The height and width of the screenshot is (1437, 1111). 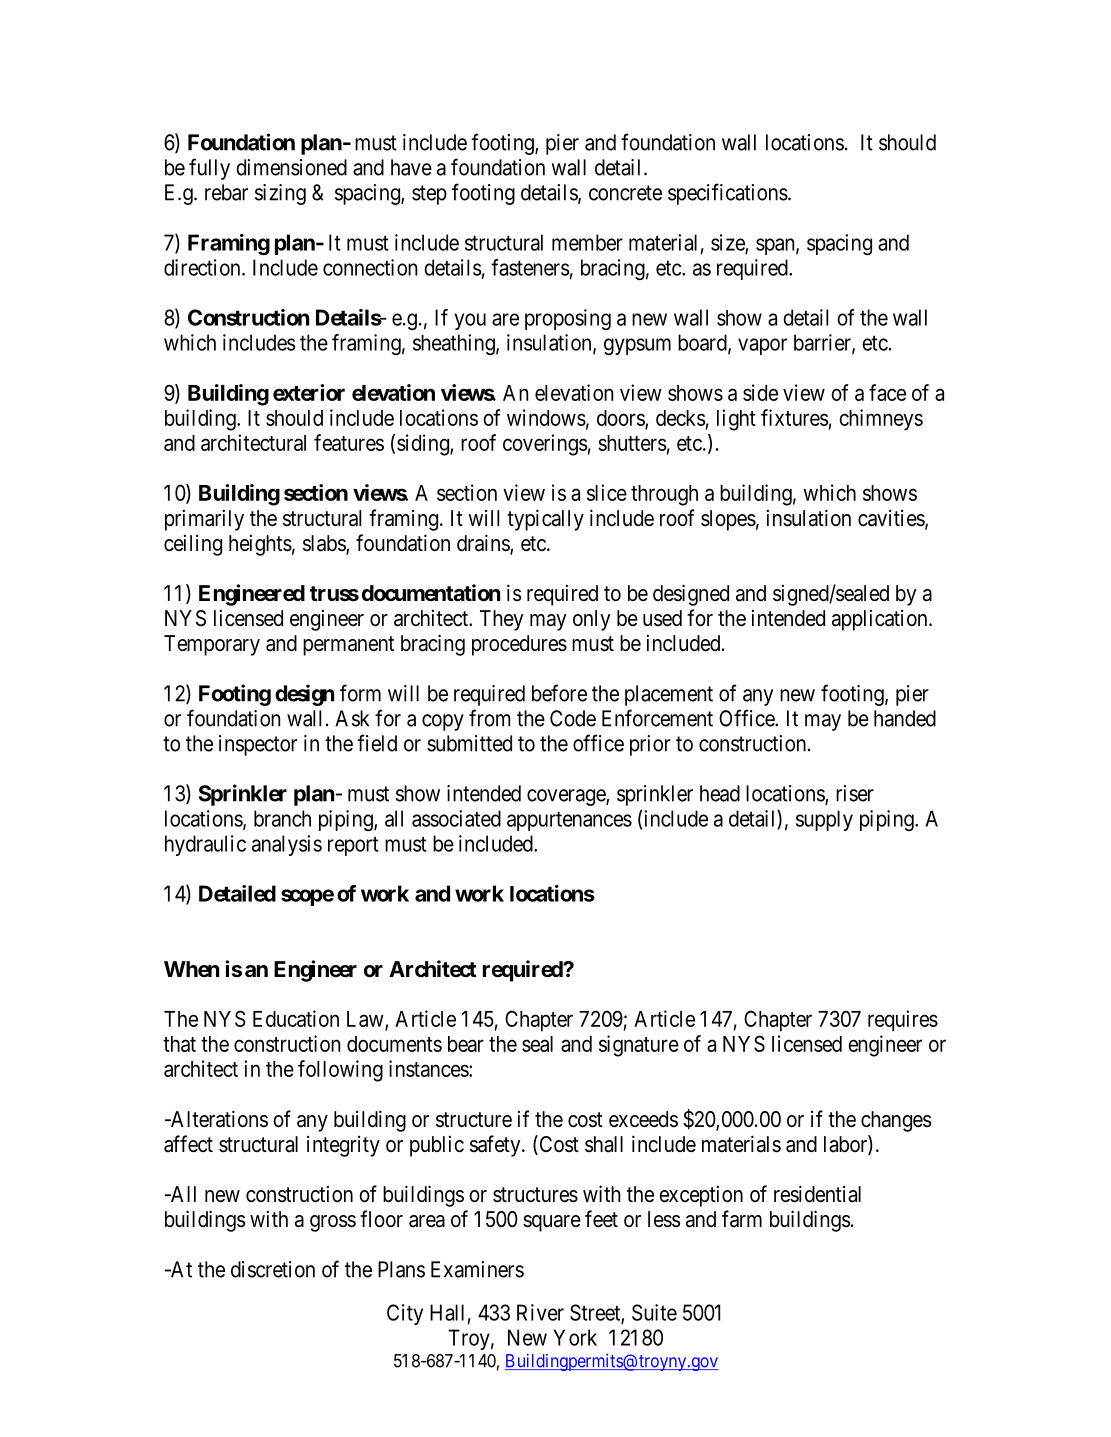 I want to click on Alterations, so click(x=218, y=1119).
